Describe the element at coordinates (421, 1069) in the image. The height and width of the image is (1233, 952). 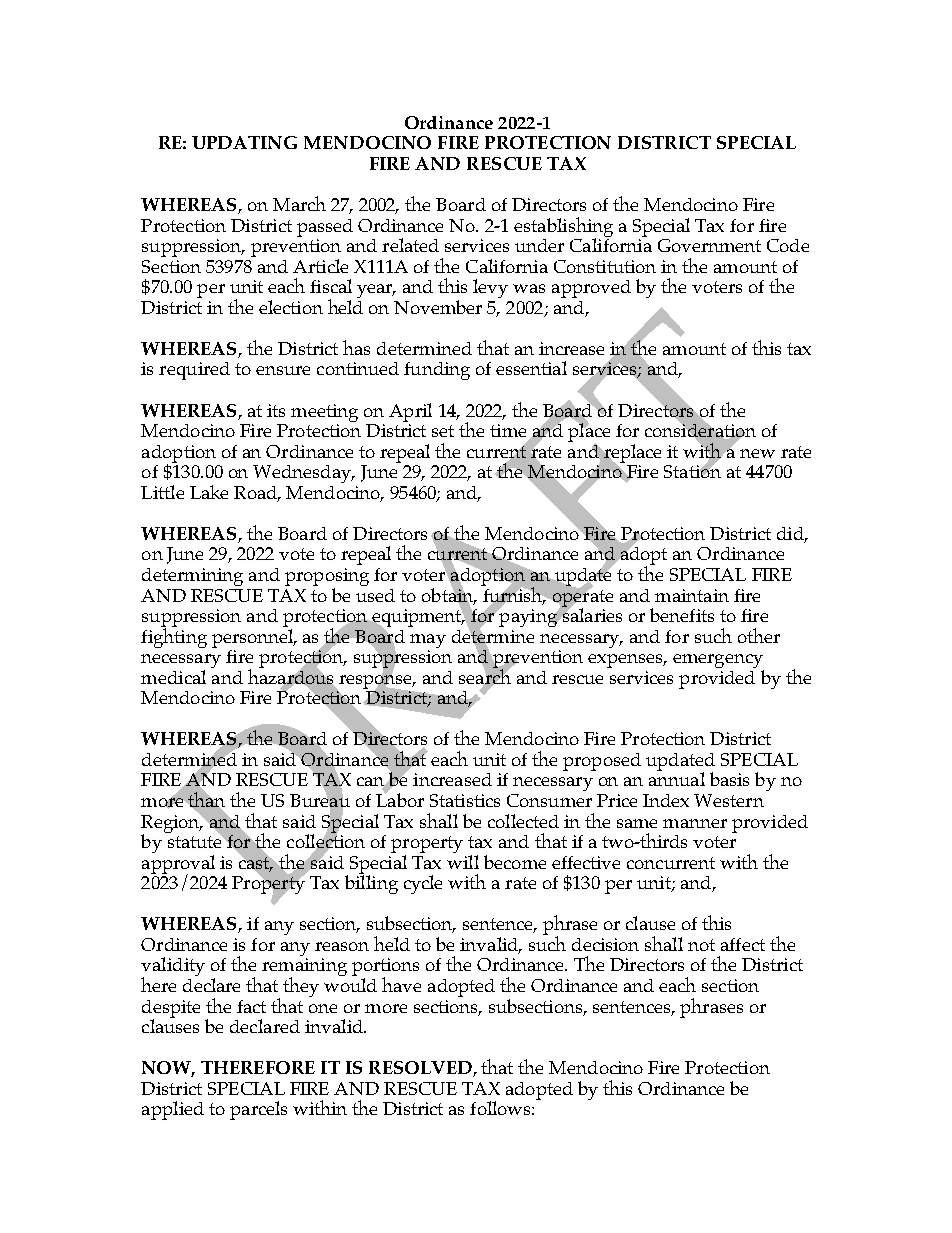
I see `RESOLVED` at that location.
